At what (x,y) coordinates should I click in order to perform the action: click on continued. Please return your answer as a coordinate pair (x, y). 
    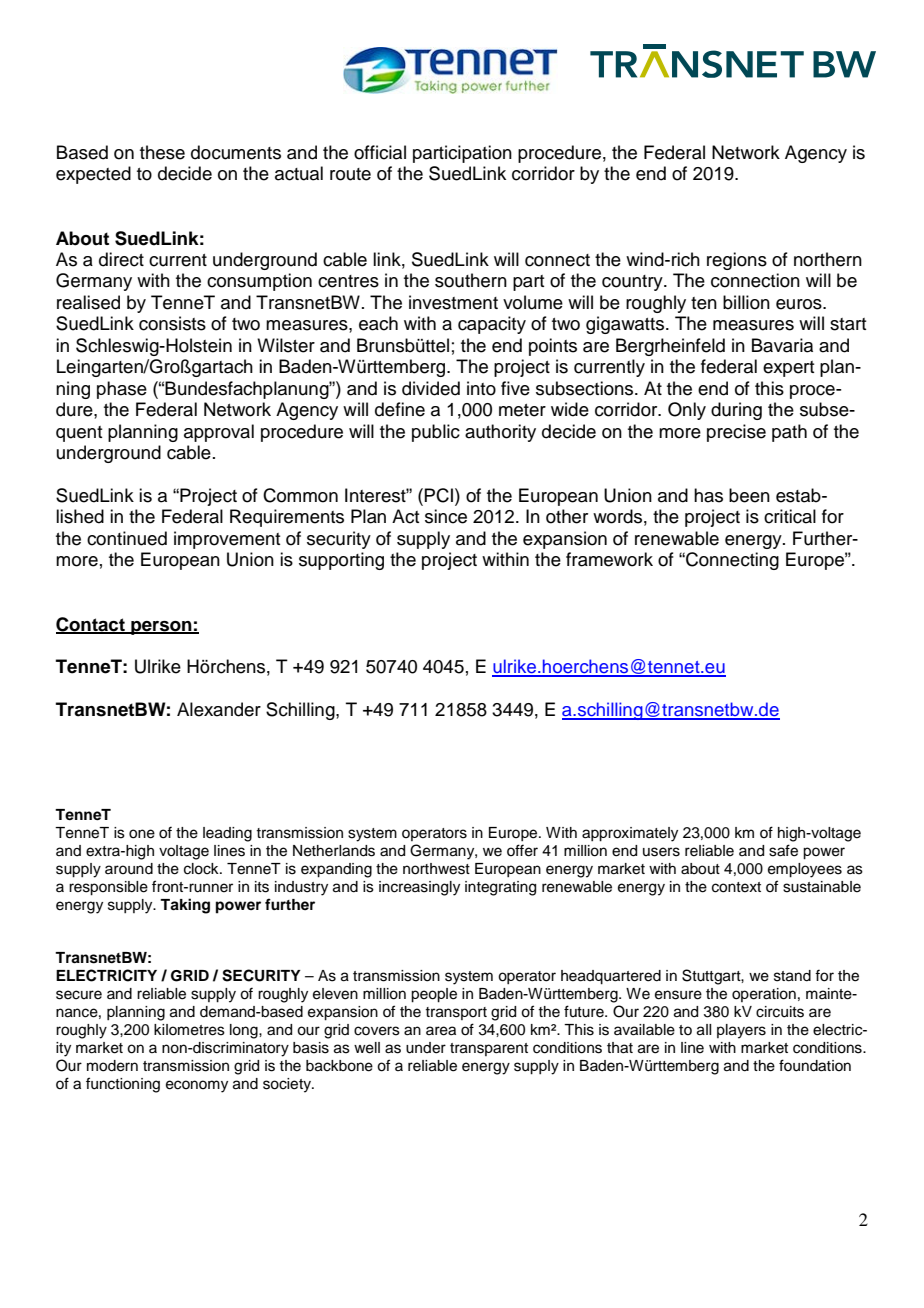
    Looking at the image, I should click on (127, 538).
